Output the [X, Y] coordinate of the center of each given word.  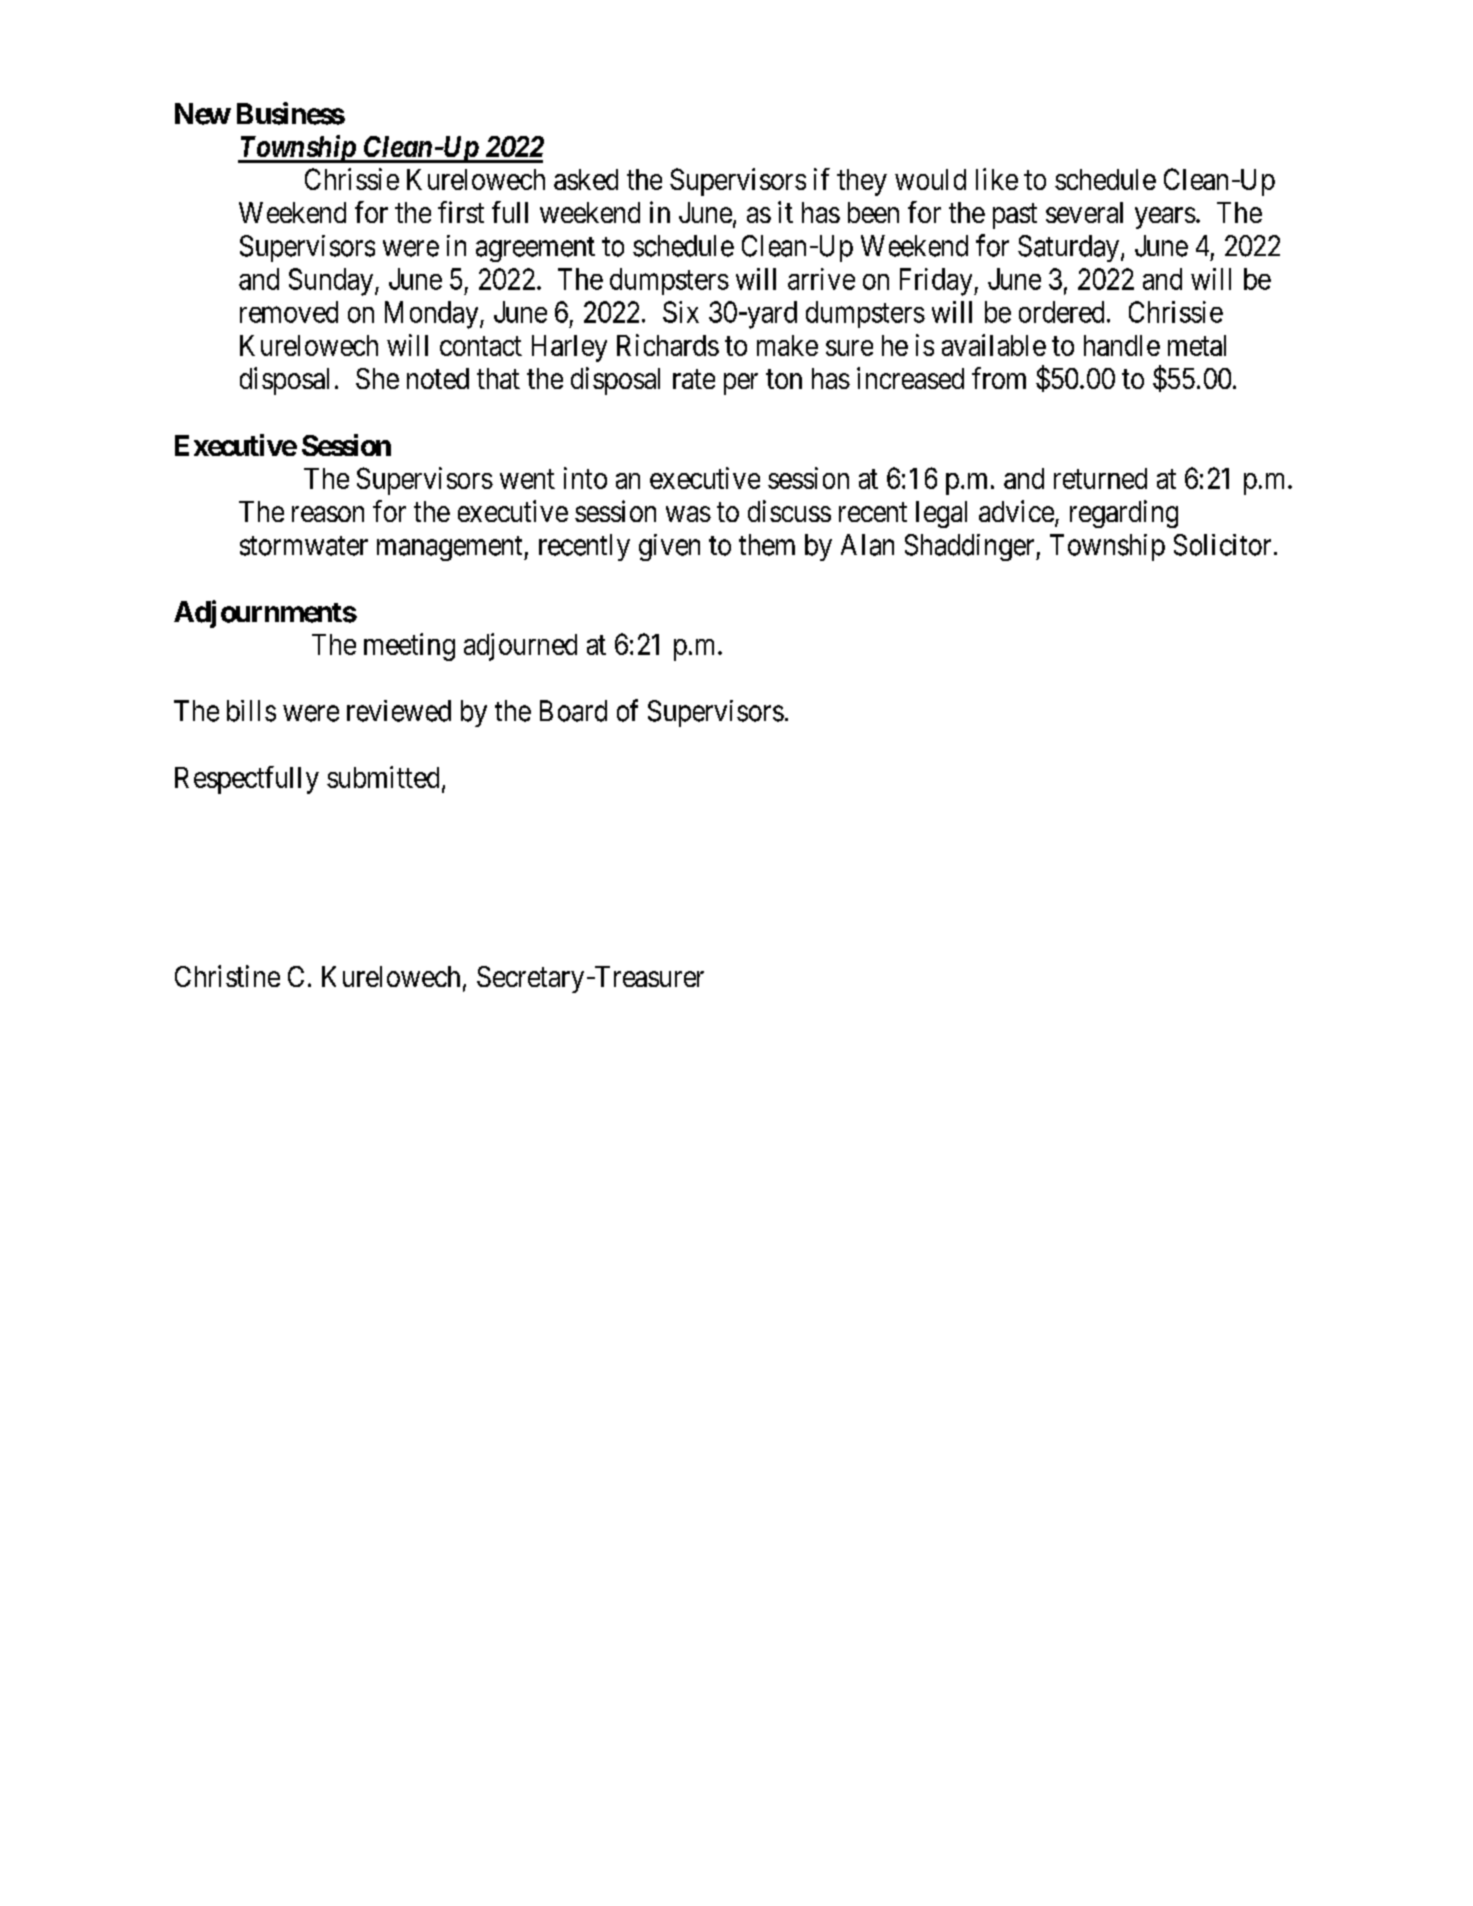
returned [1100, 478]
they [862, 182]
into [585, 478]
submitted [383, 777]
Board [573, 711]
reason [328, 514]
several [1084, 212]
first [461, 212]
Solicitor [1222, 545]
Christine [227, 976]
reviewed [399, 711]
